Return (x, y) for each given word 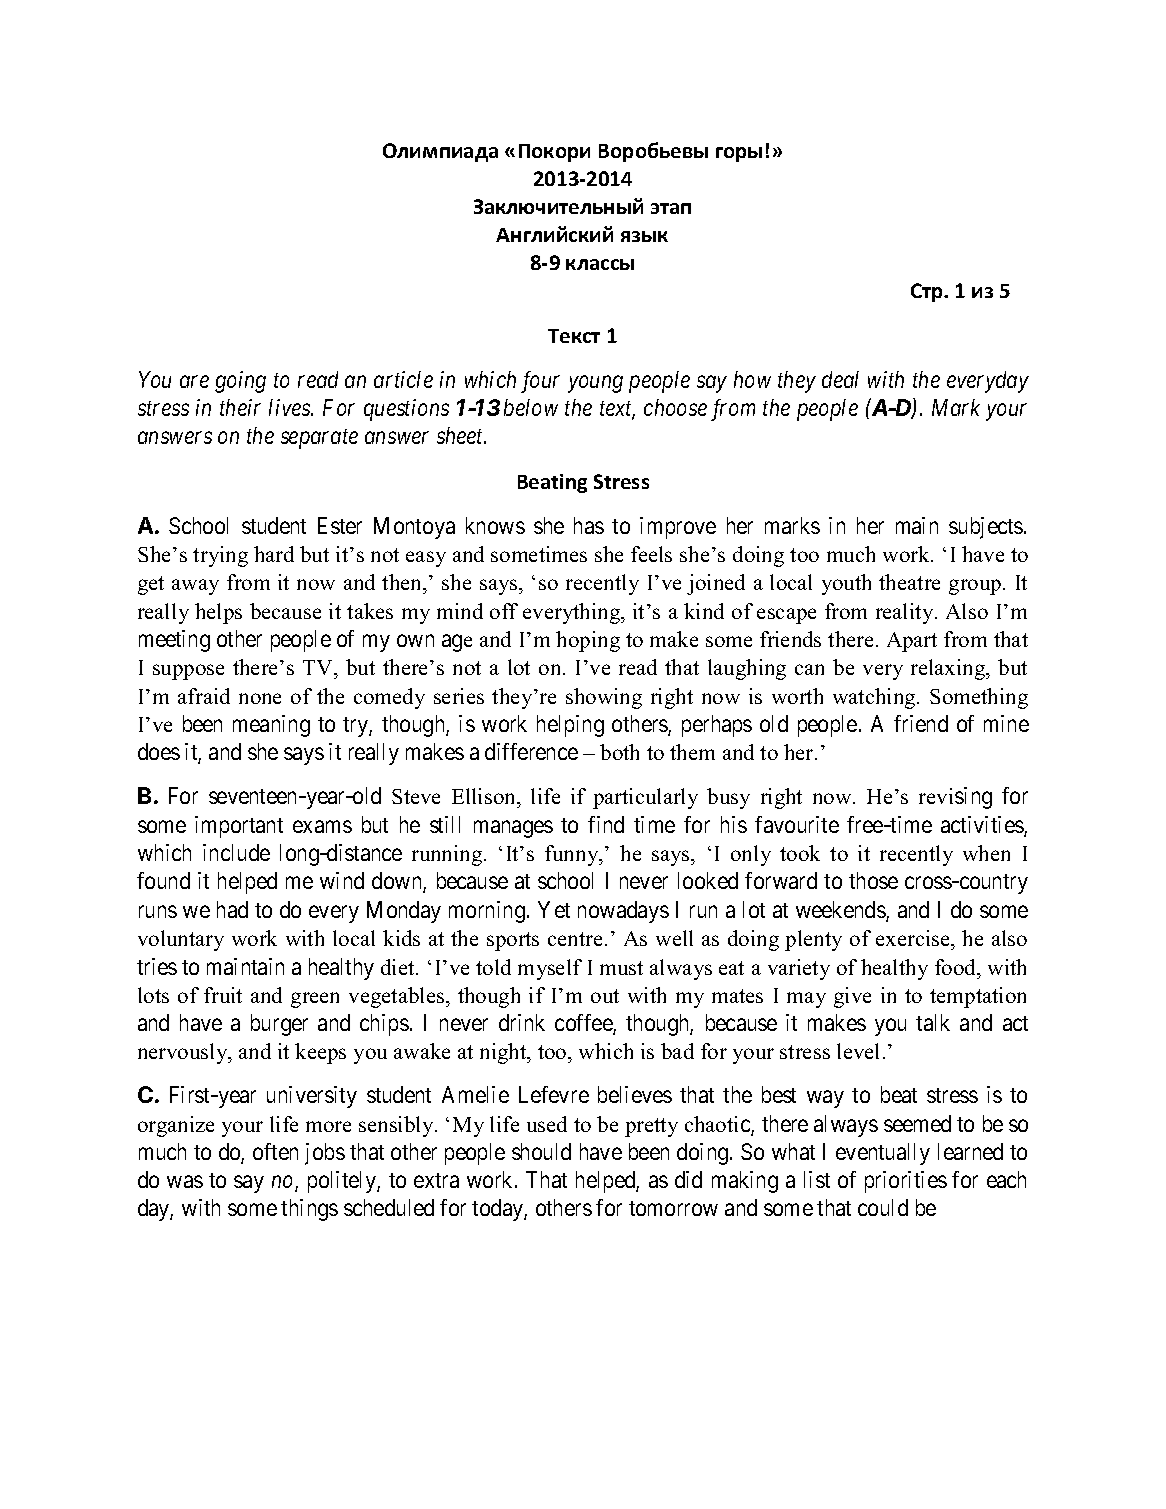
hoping (588, 641)
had (232, 909)
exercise (914, 938)
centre (575, 939)
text (617, 410)
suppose (188, 672)
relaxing (949, 669)
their (240, 407)
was (185, 1182)
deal (840, 379)
